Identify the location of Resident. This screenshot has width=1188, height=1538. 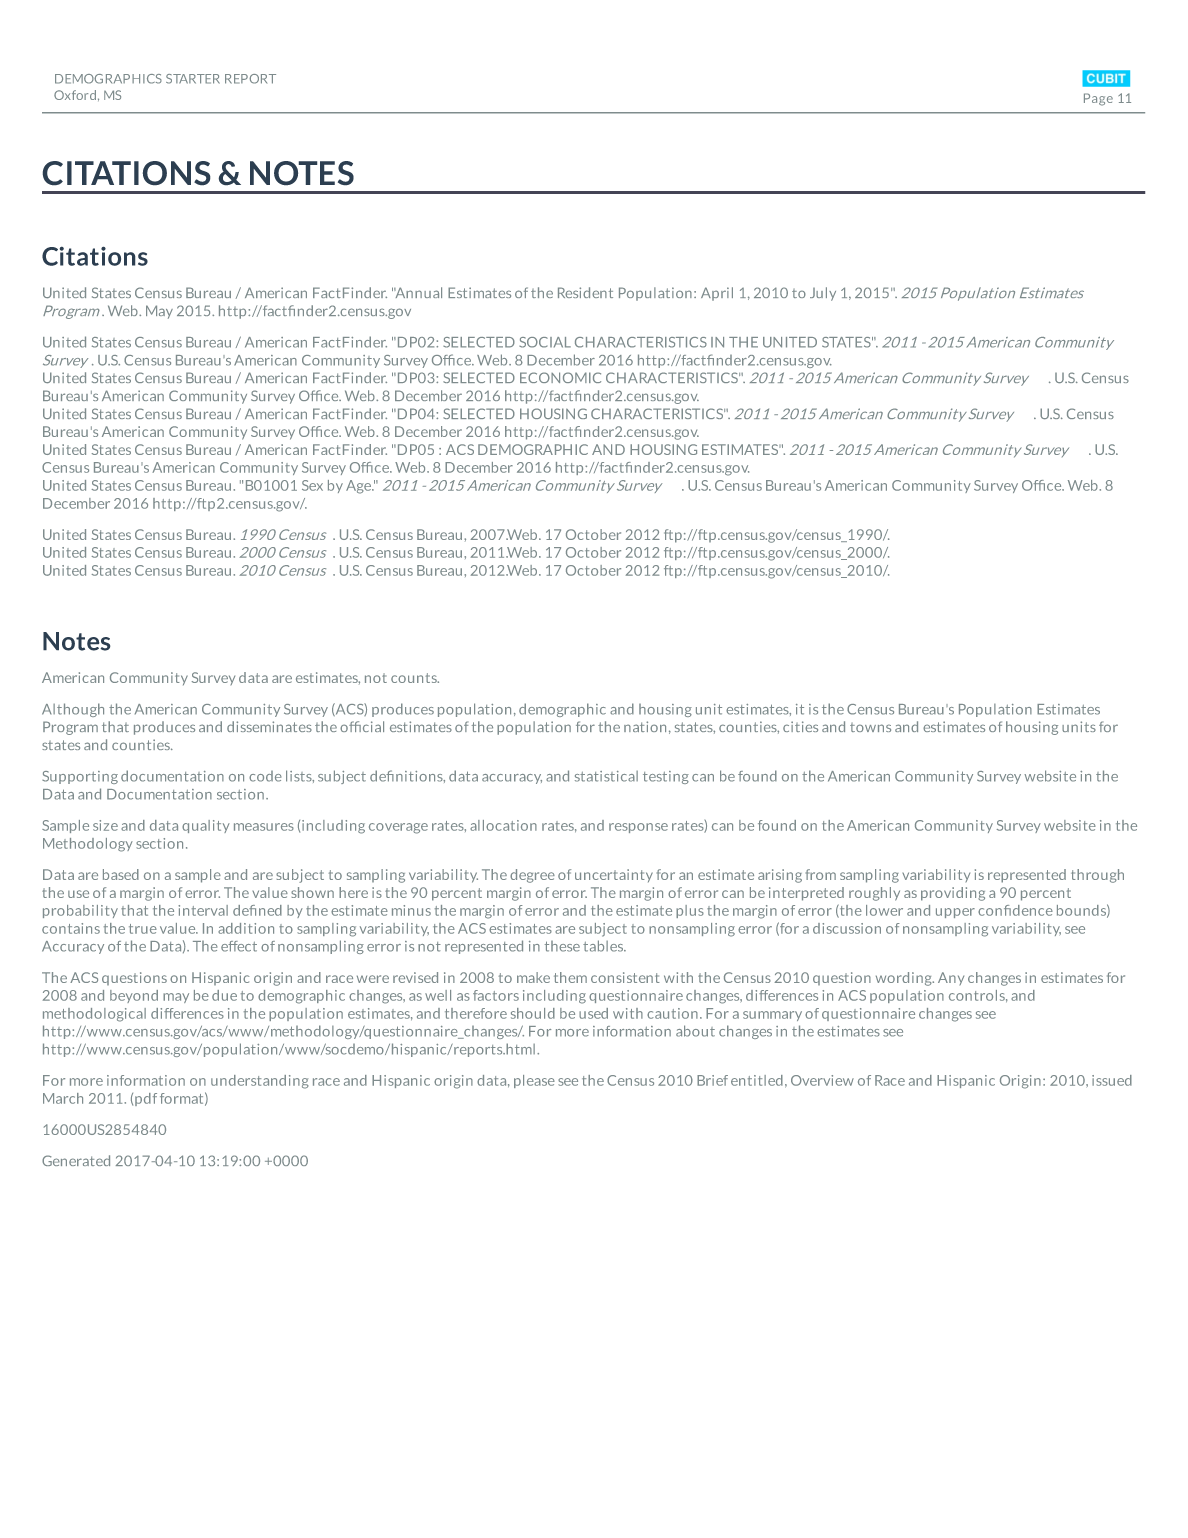
(585, 292).
